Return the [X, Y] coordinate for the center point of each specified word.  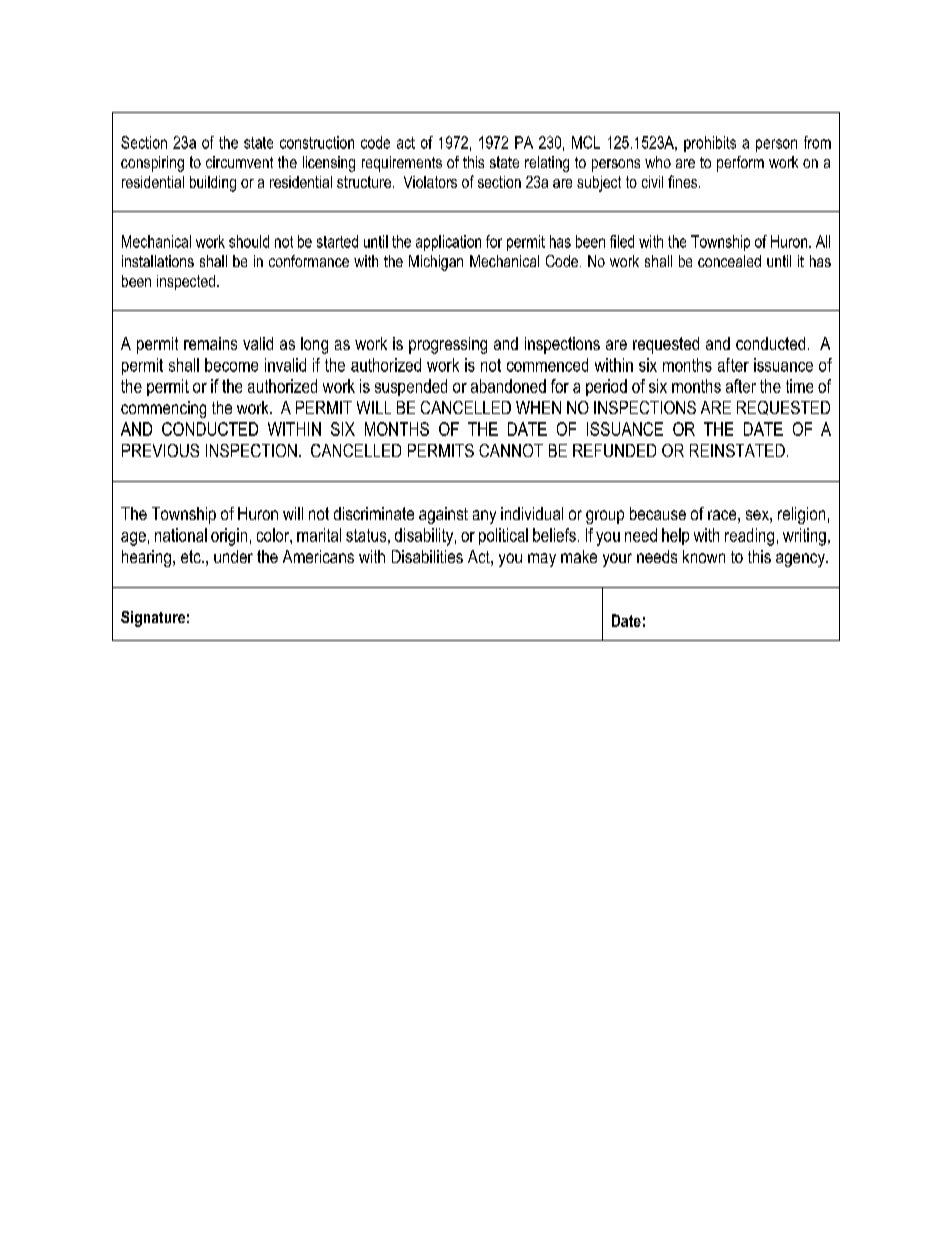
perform [740, 164]
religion [801, 515]
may [542, 560]
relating [547, 164]
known [704, 556]
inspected [187, 282]
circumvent [239, 162]
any [484, 517]
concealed [729, 261]
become [231, 365]
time [799, 386]
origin [229, 537]
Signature [153, 619]
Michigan [436, 263]
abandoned [508, 386]
